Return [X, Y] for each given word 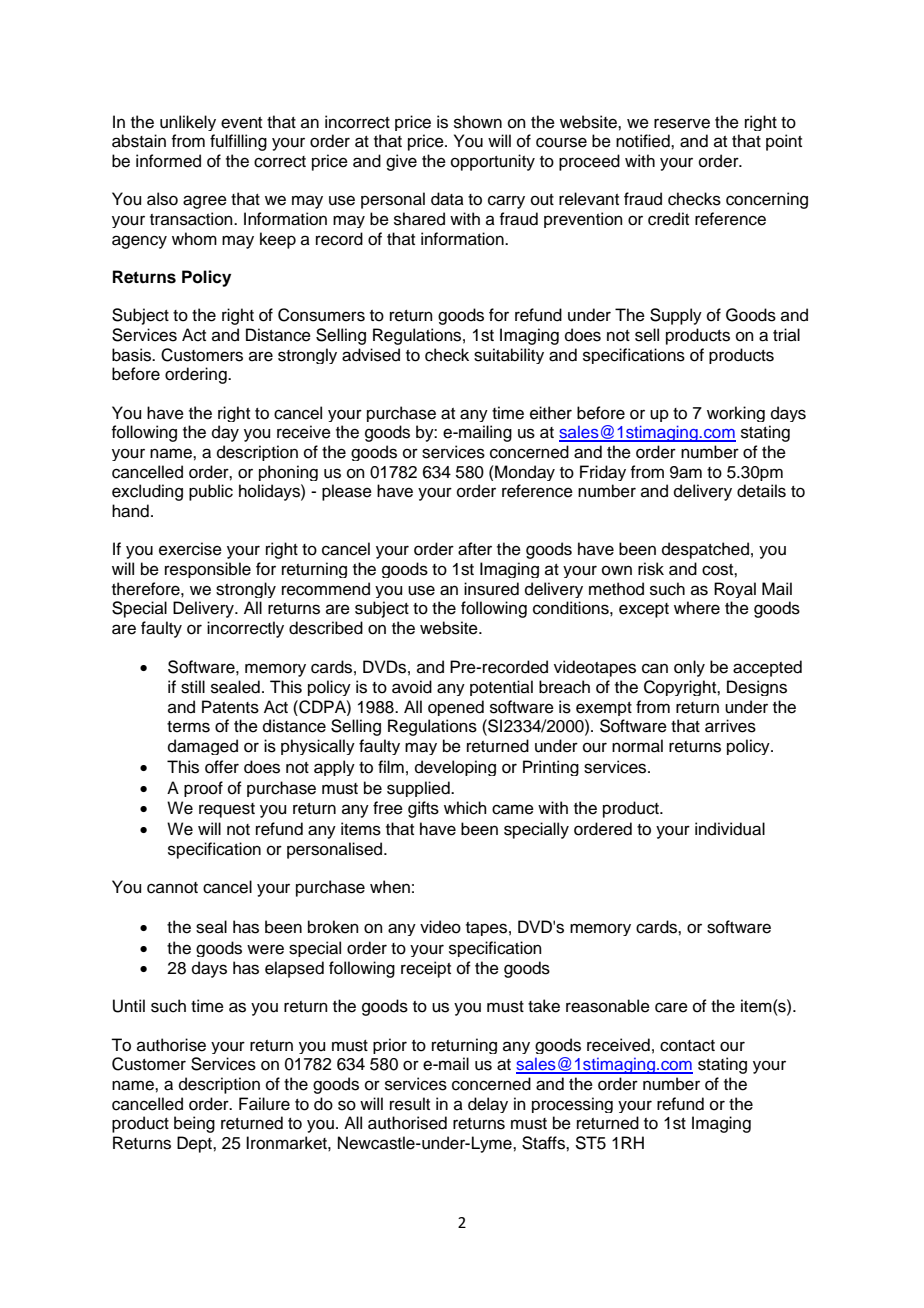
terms [188, 727]
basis [132, 355]
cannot [172, 888]
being [194, 1124]
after [475, 549]
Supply [676, 316]
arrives [730, 726]
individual [730, 829]
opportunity [493, 162]
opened [456, 708]
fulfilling [238, 142]
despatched [705, 550]
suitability [509, 356]
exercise [190, 549]
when [390, 887]
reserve [682, 123]
